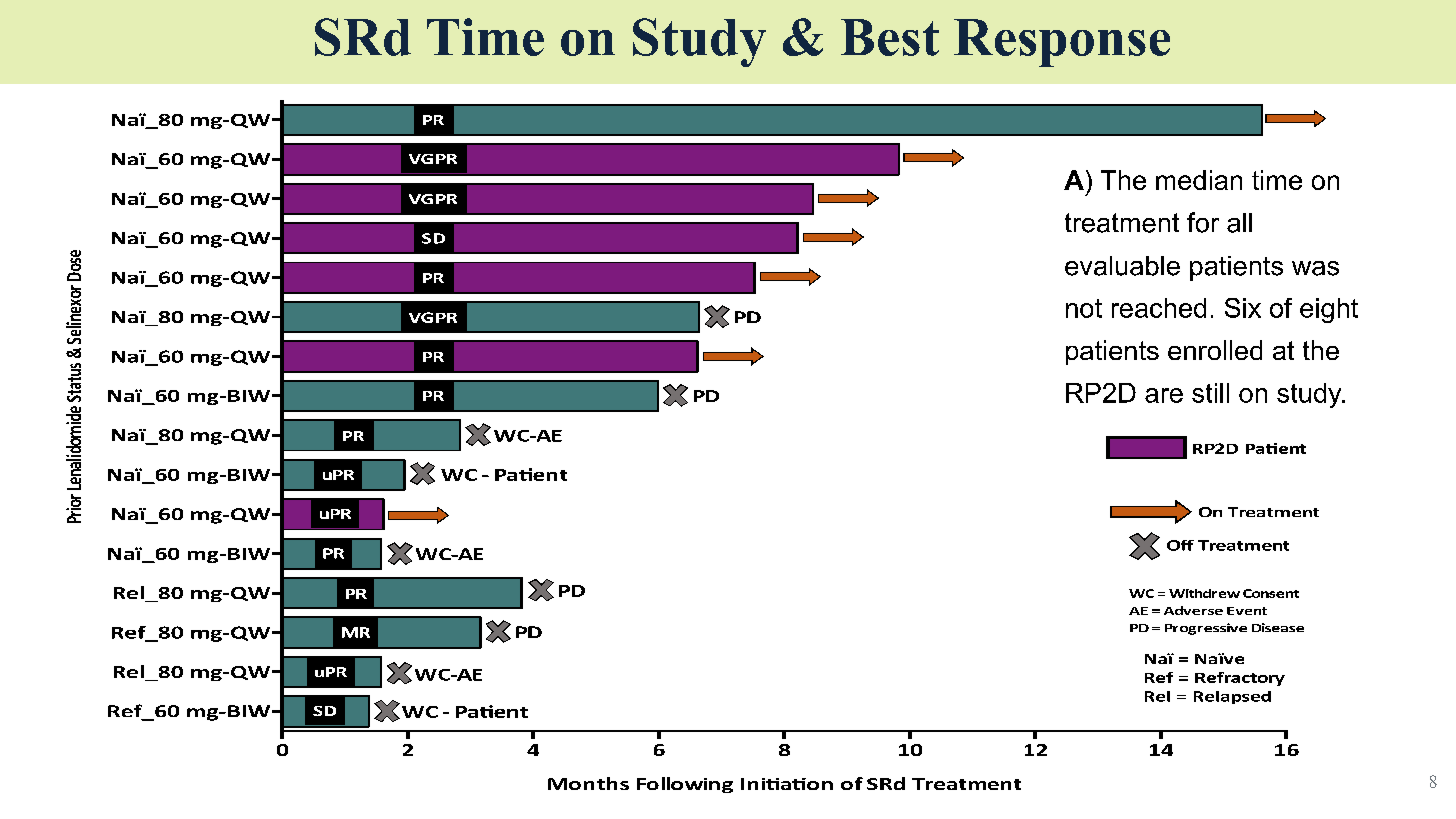 The height and width of the screenshot is (819, 1456). Describe the element at coordinates (1062, 43) in the screenshot. I see `Response` at that location.
